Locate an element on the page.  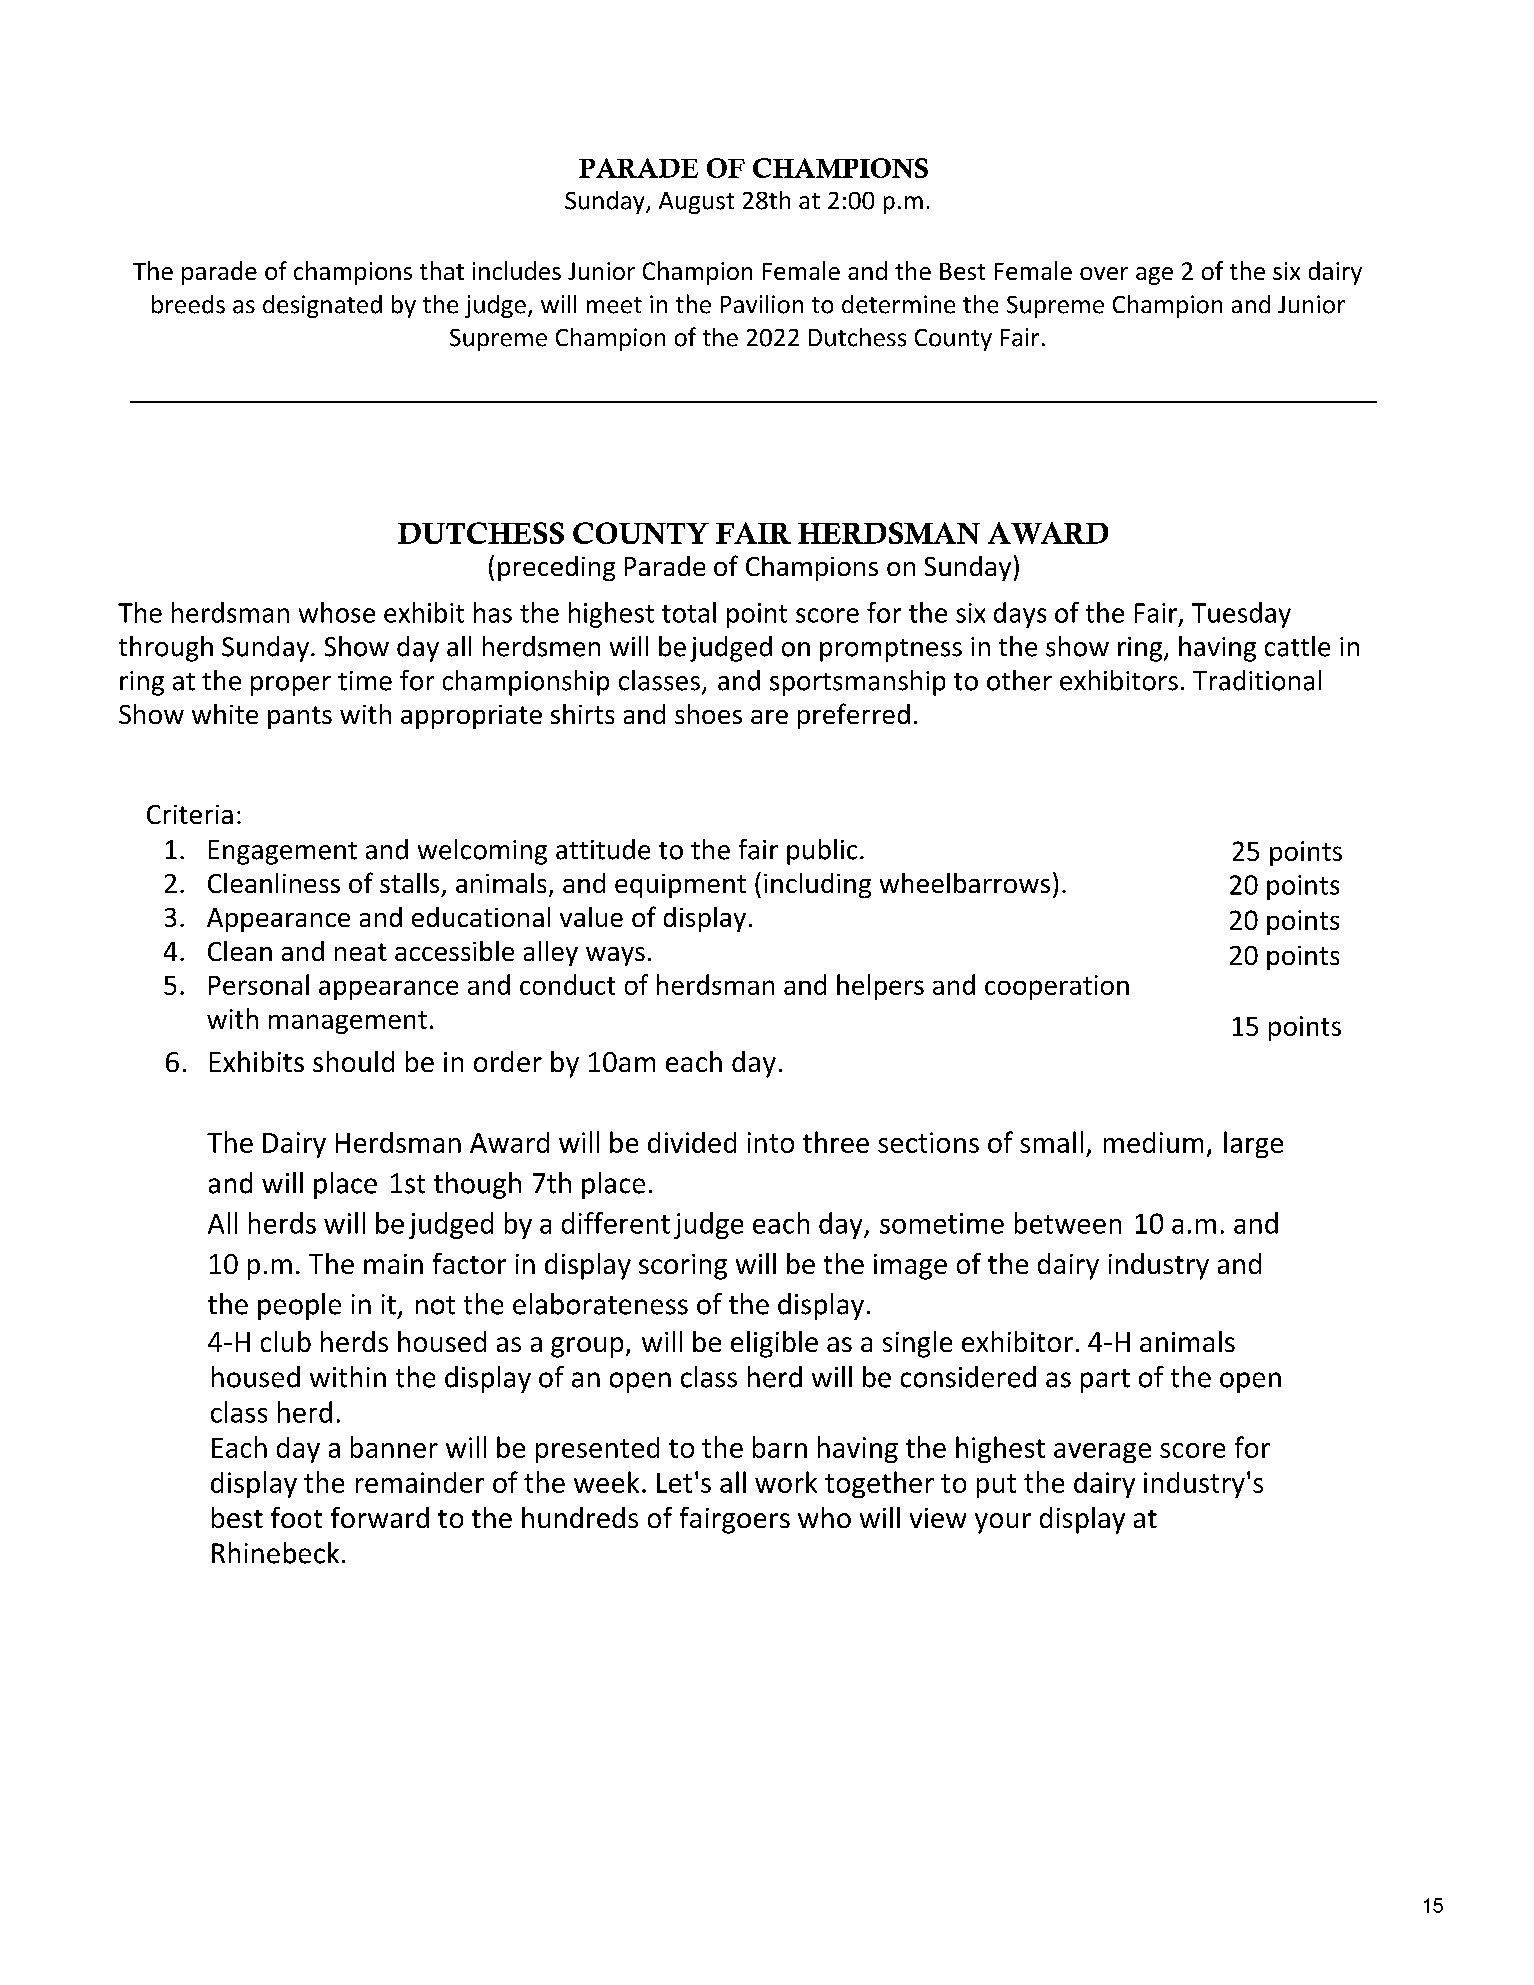
designated is located at coordinates (322, 306).
